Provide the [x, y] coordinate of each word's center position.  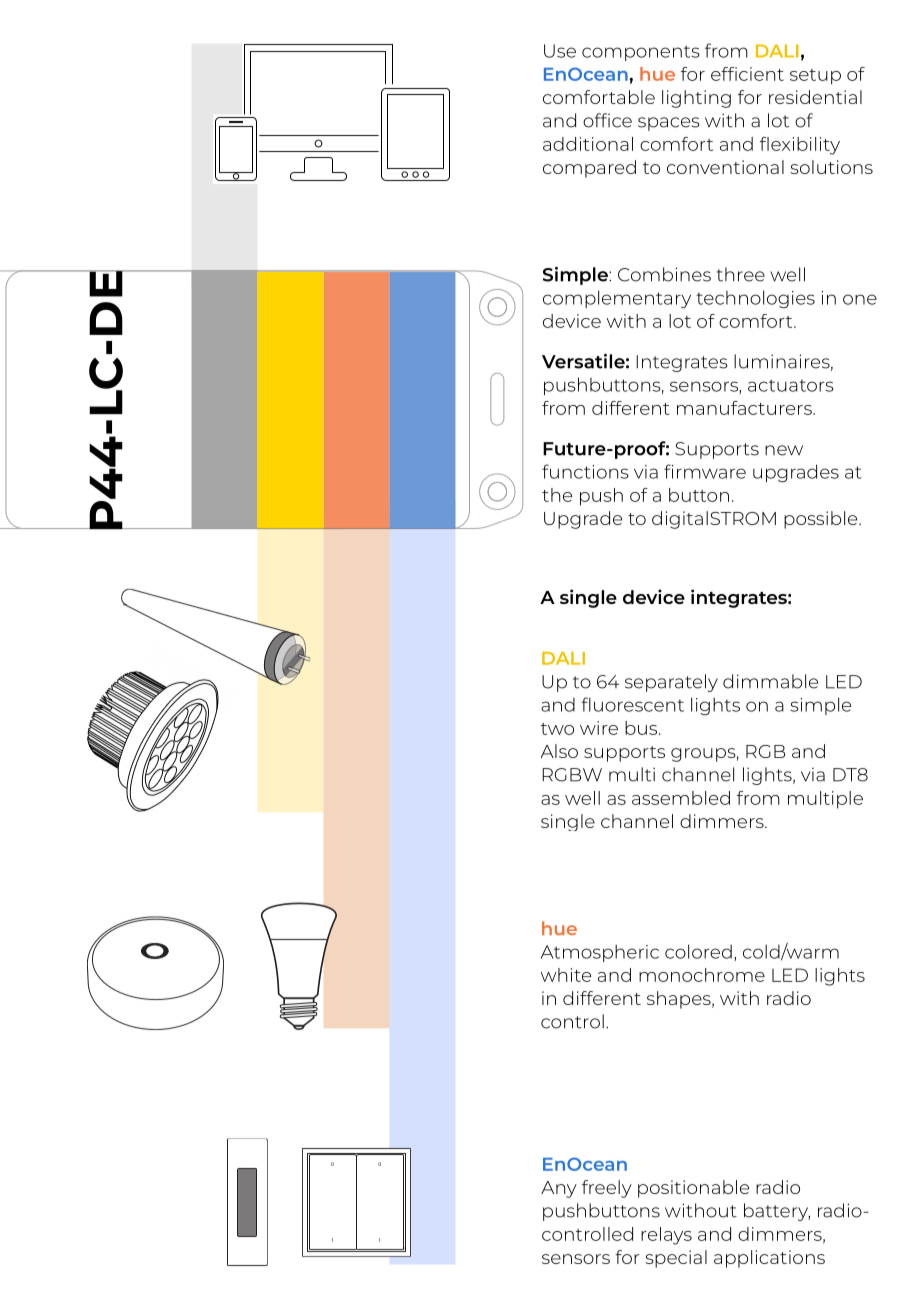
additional [588, 144]
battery [777, 1212]
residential [815, 97]
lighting [696, 99]
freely [607, 1189]
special [676, 1259]
